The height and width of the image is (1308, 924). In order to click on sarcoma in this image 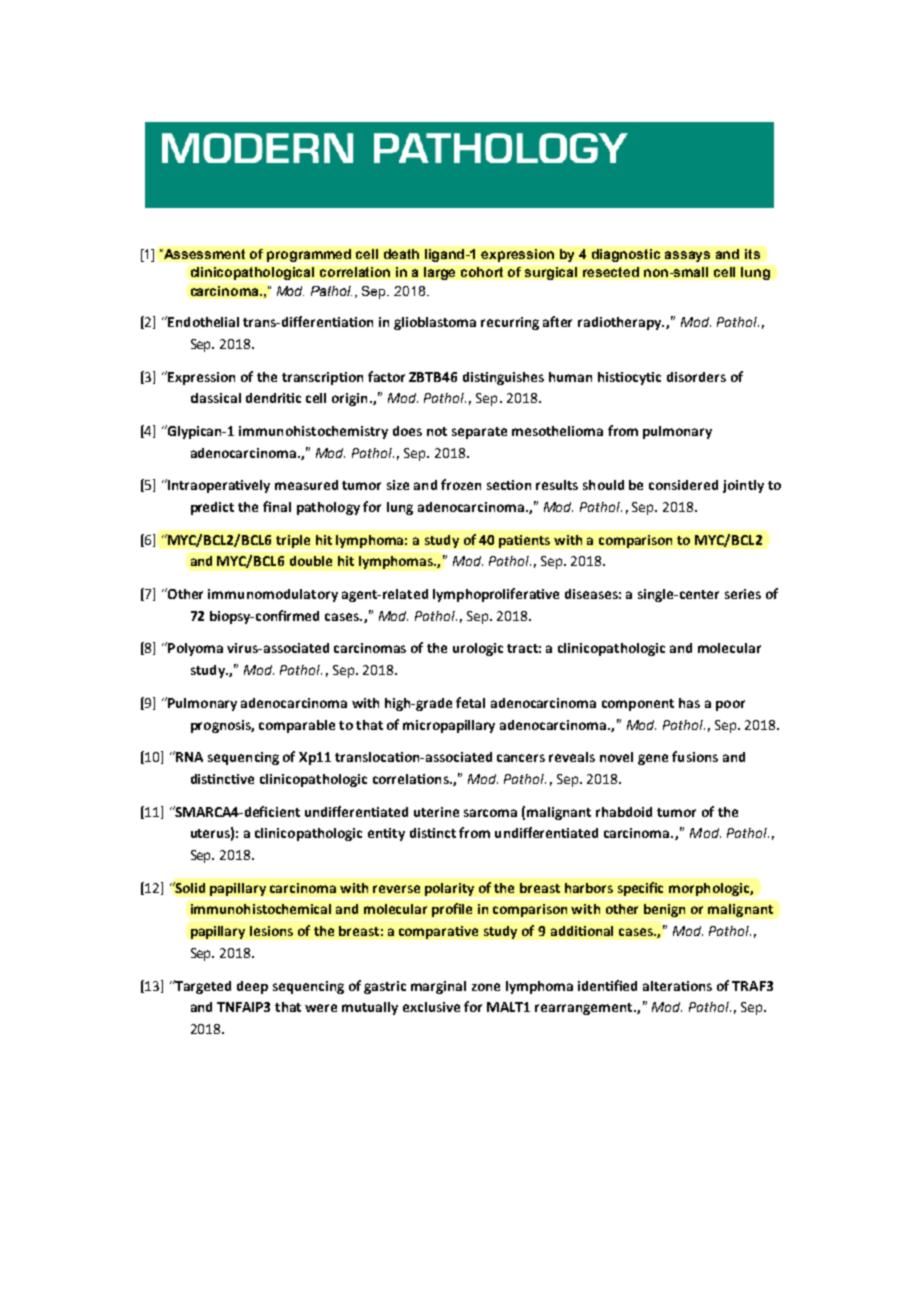, I will do `click(490, 813)`.
